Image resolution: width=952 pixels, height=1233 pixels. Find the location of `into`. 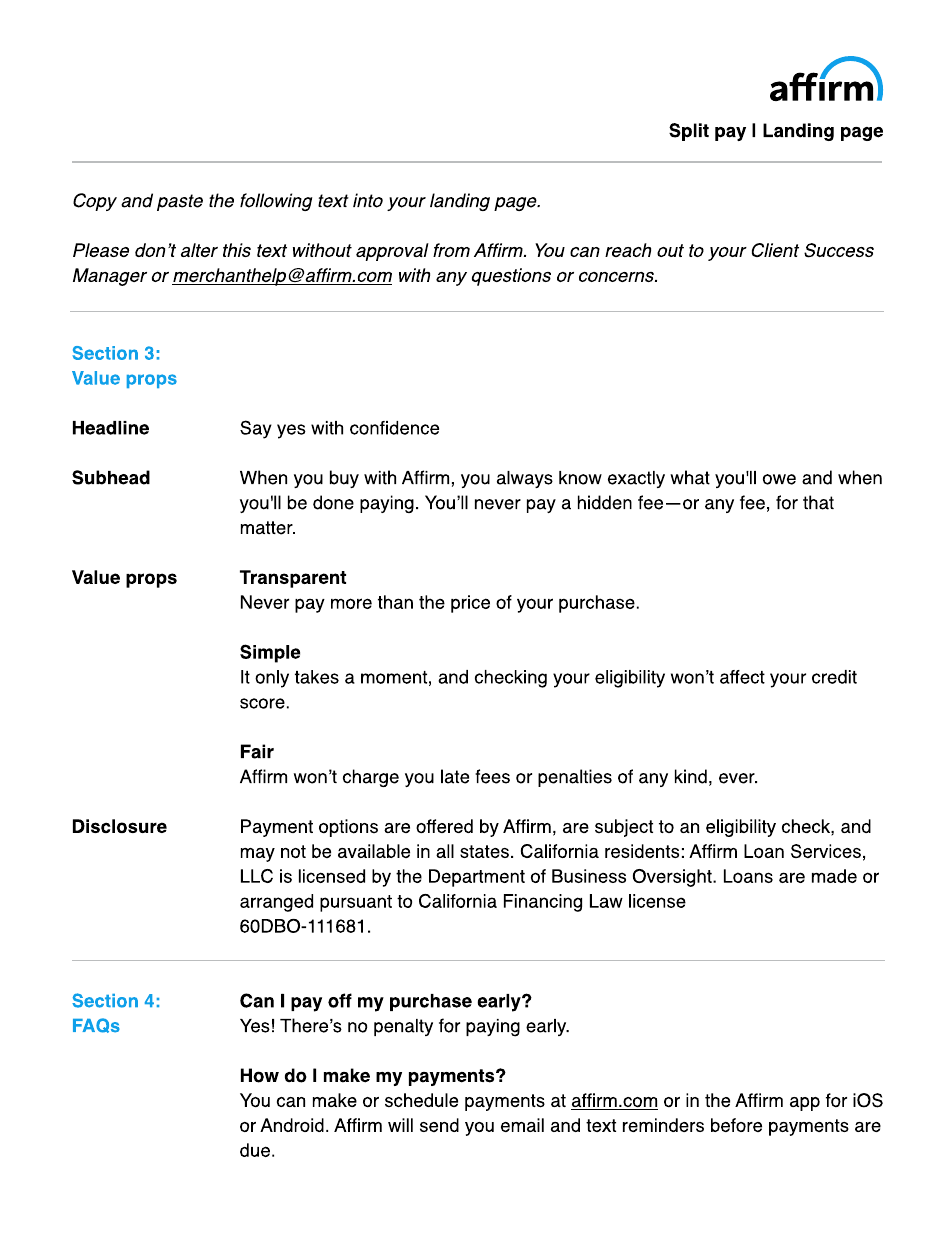

into is located at coordinates (368, 200).
